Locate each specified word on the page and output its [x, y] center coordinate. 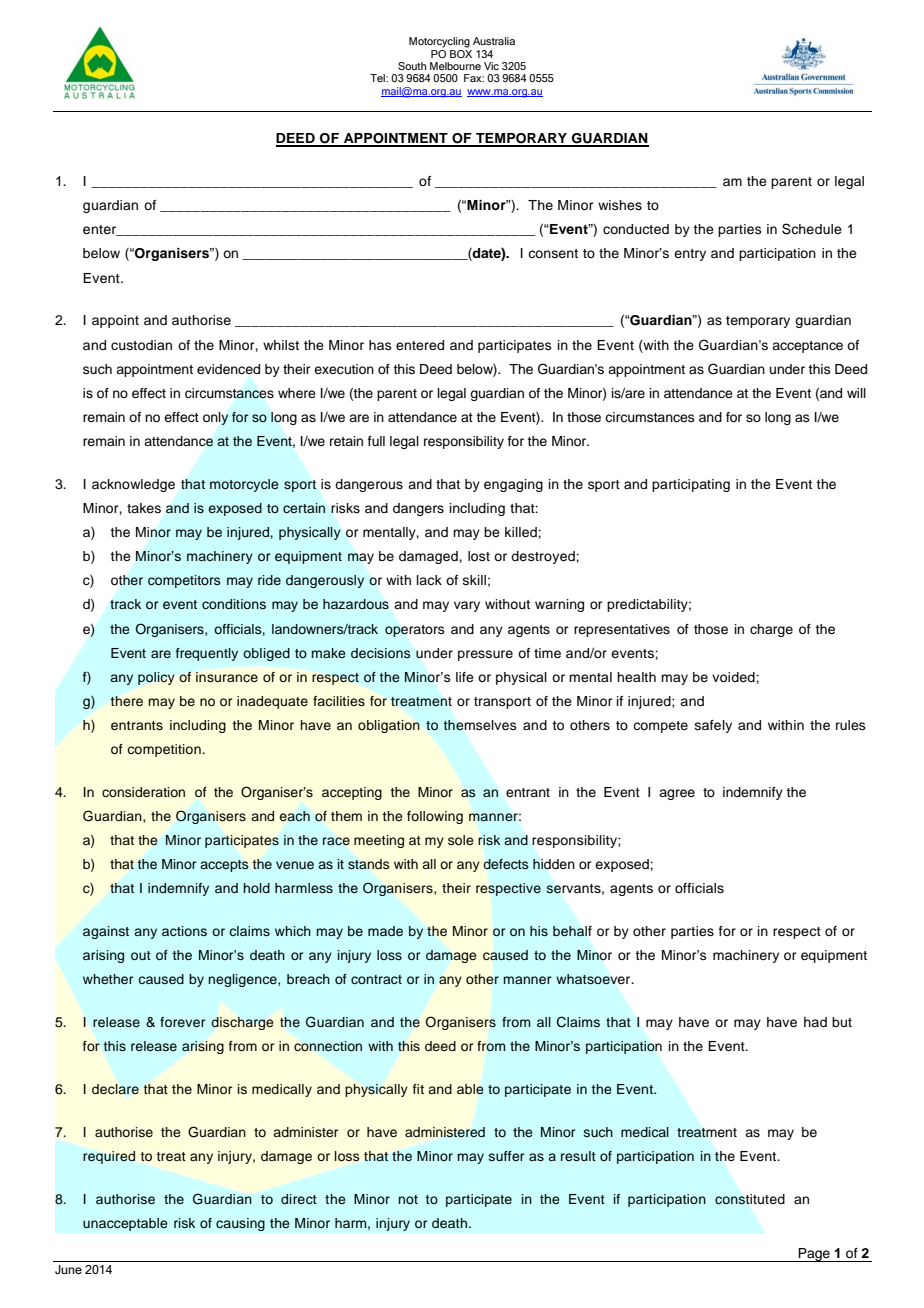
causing [240, 1224]
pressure [485, 655]
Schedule [812, 229]
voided [734, 677]
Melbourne [455, 66]
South [412, 66]
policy [156, 678]
